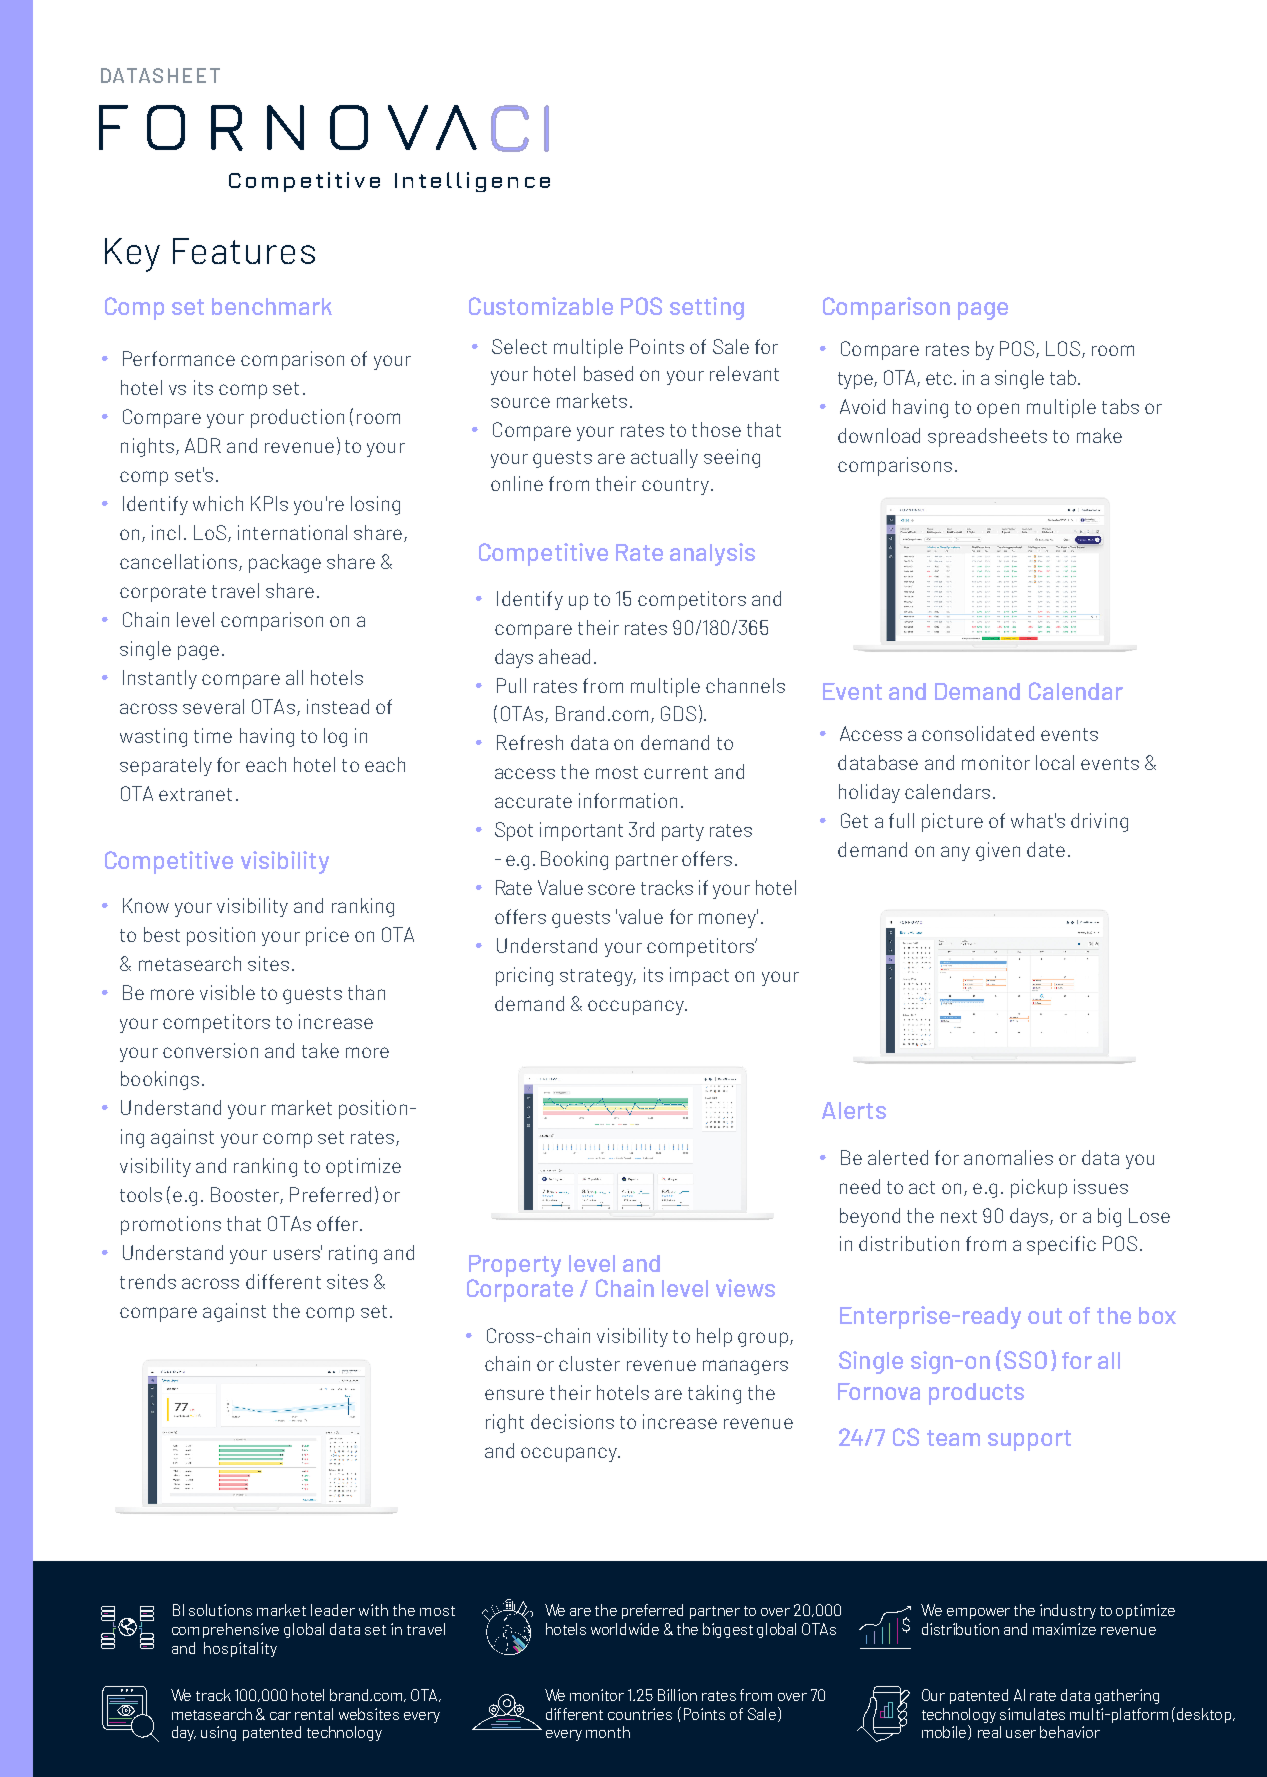  I want to click on given, so click(998, 851).
